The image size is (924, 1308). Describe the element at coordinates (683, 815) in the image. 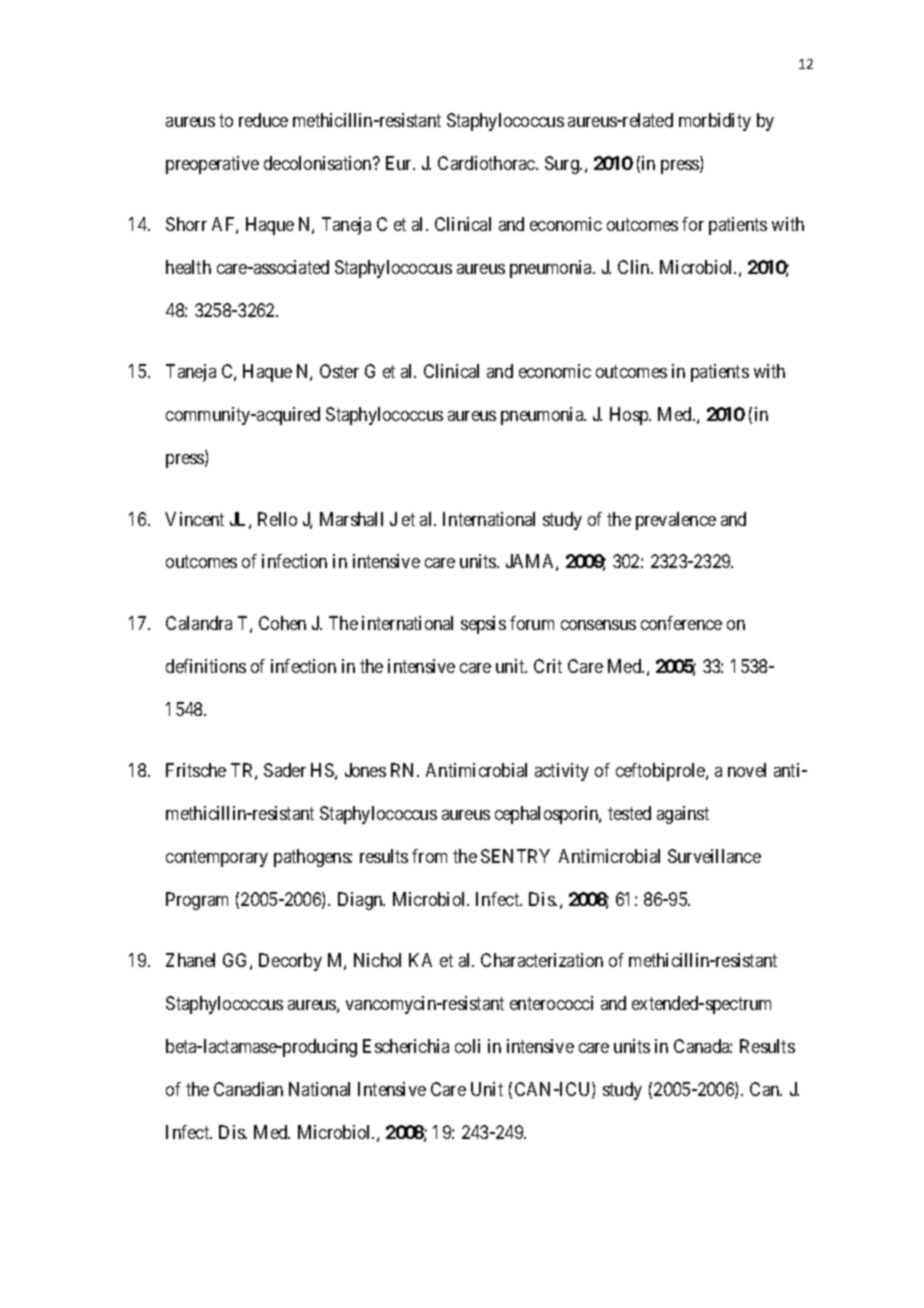

I see `against` at that location.
